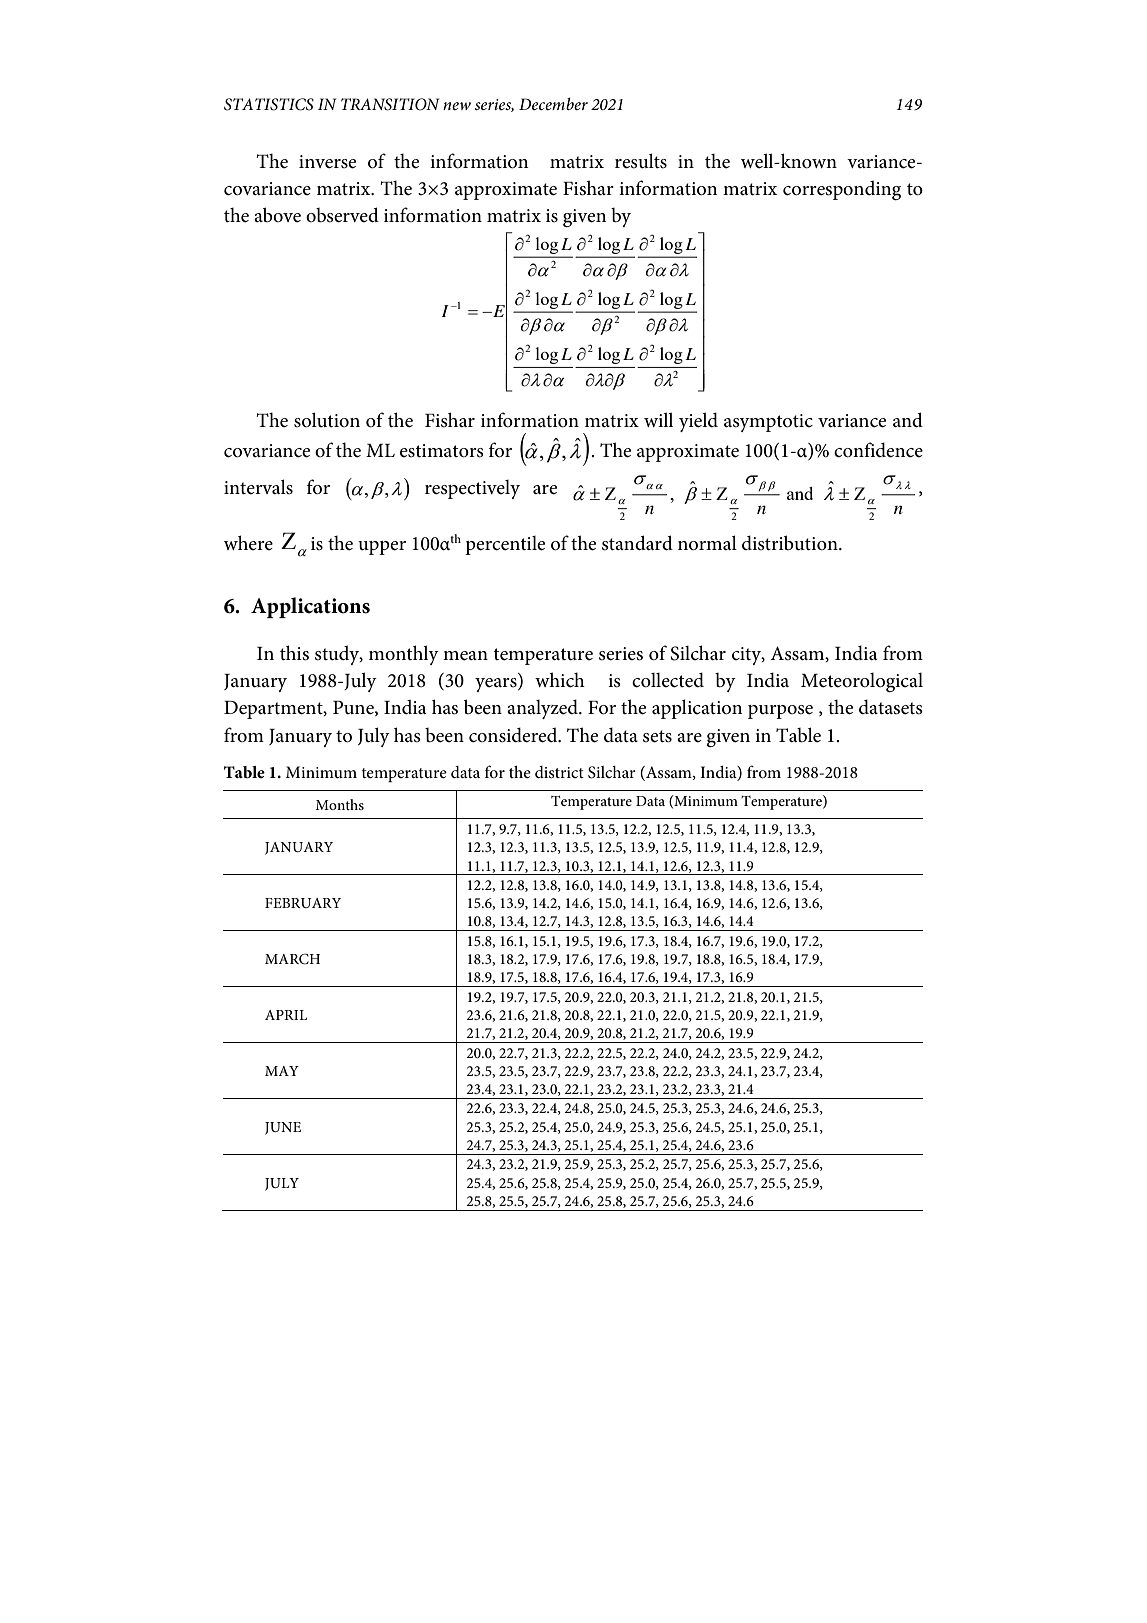  What do you see at coordinates (842, 190) in the screenshot?
I see `corresponding` at bounding box center [842, 190].
